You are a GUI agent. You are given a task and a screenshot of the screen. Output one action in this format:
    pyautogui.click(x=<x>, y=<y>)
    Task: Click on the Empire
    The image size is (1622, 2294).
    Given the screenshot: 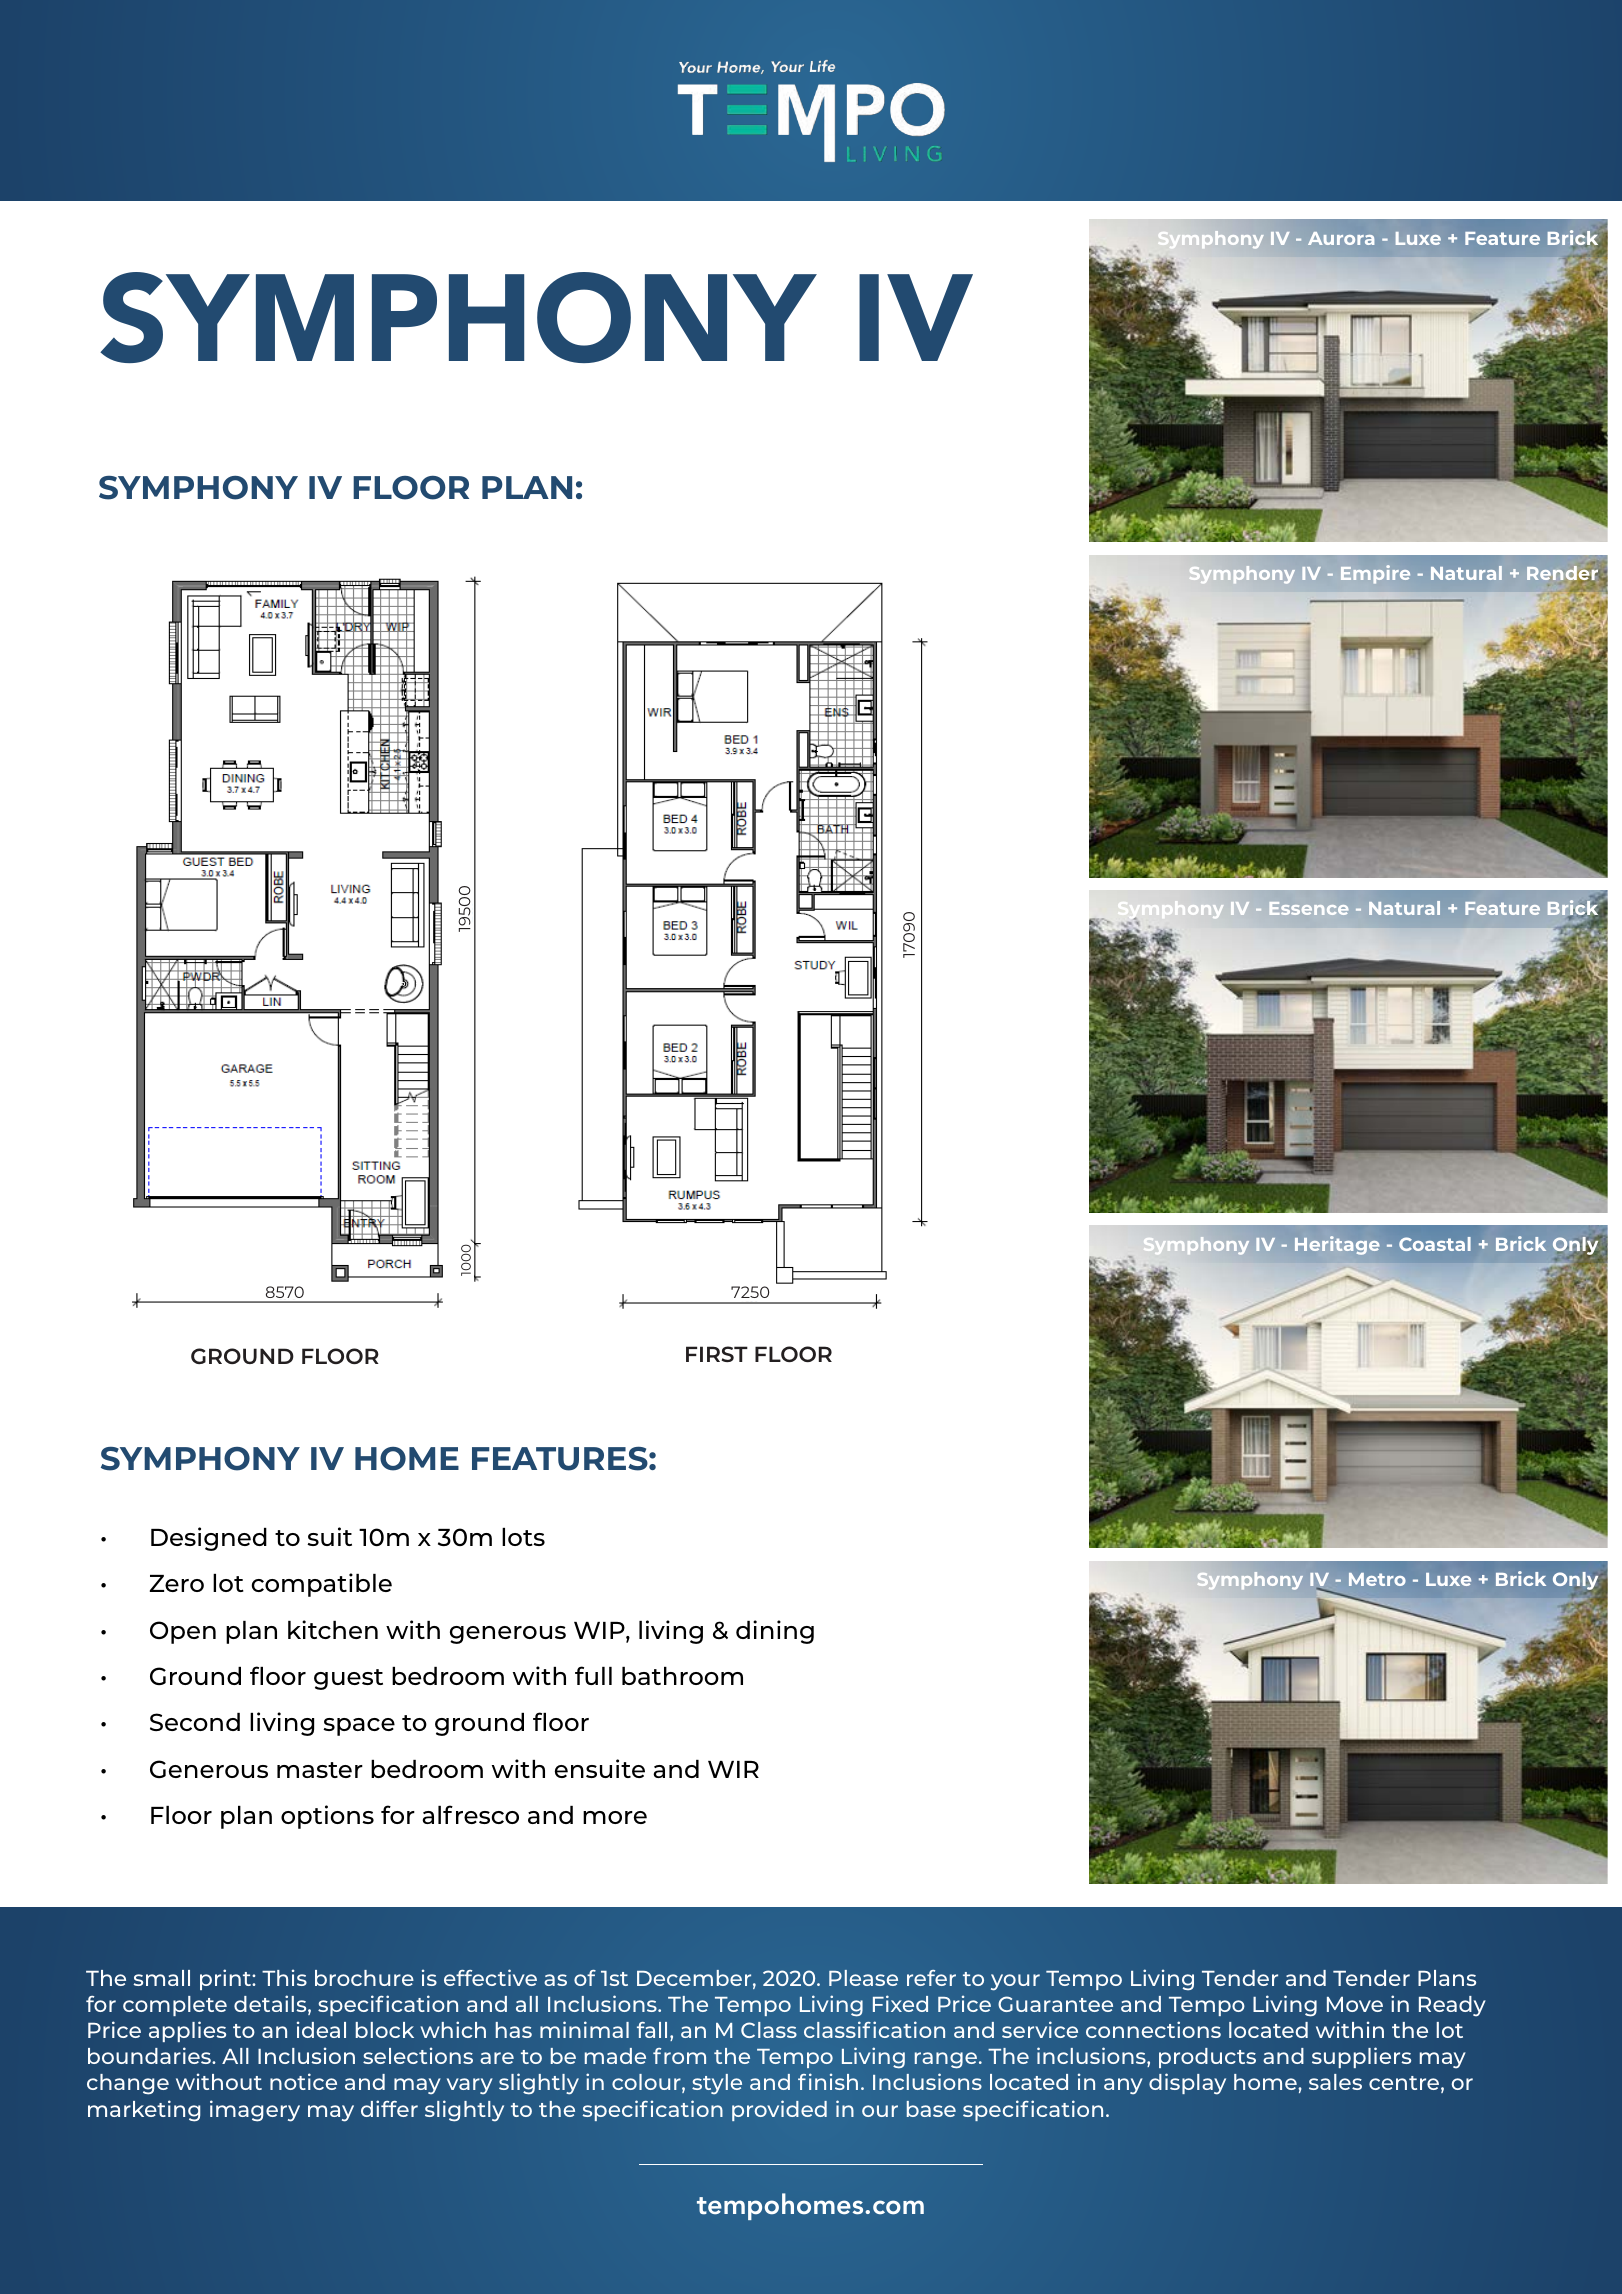 What is the action you would take?
    pyautogui.click(x=1375, y=574)
